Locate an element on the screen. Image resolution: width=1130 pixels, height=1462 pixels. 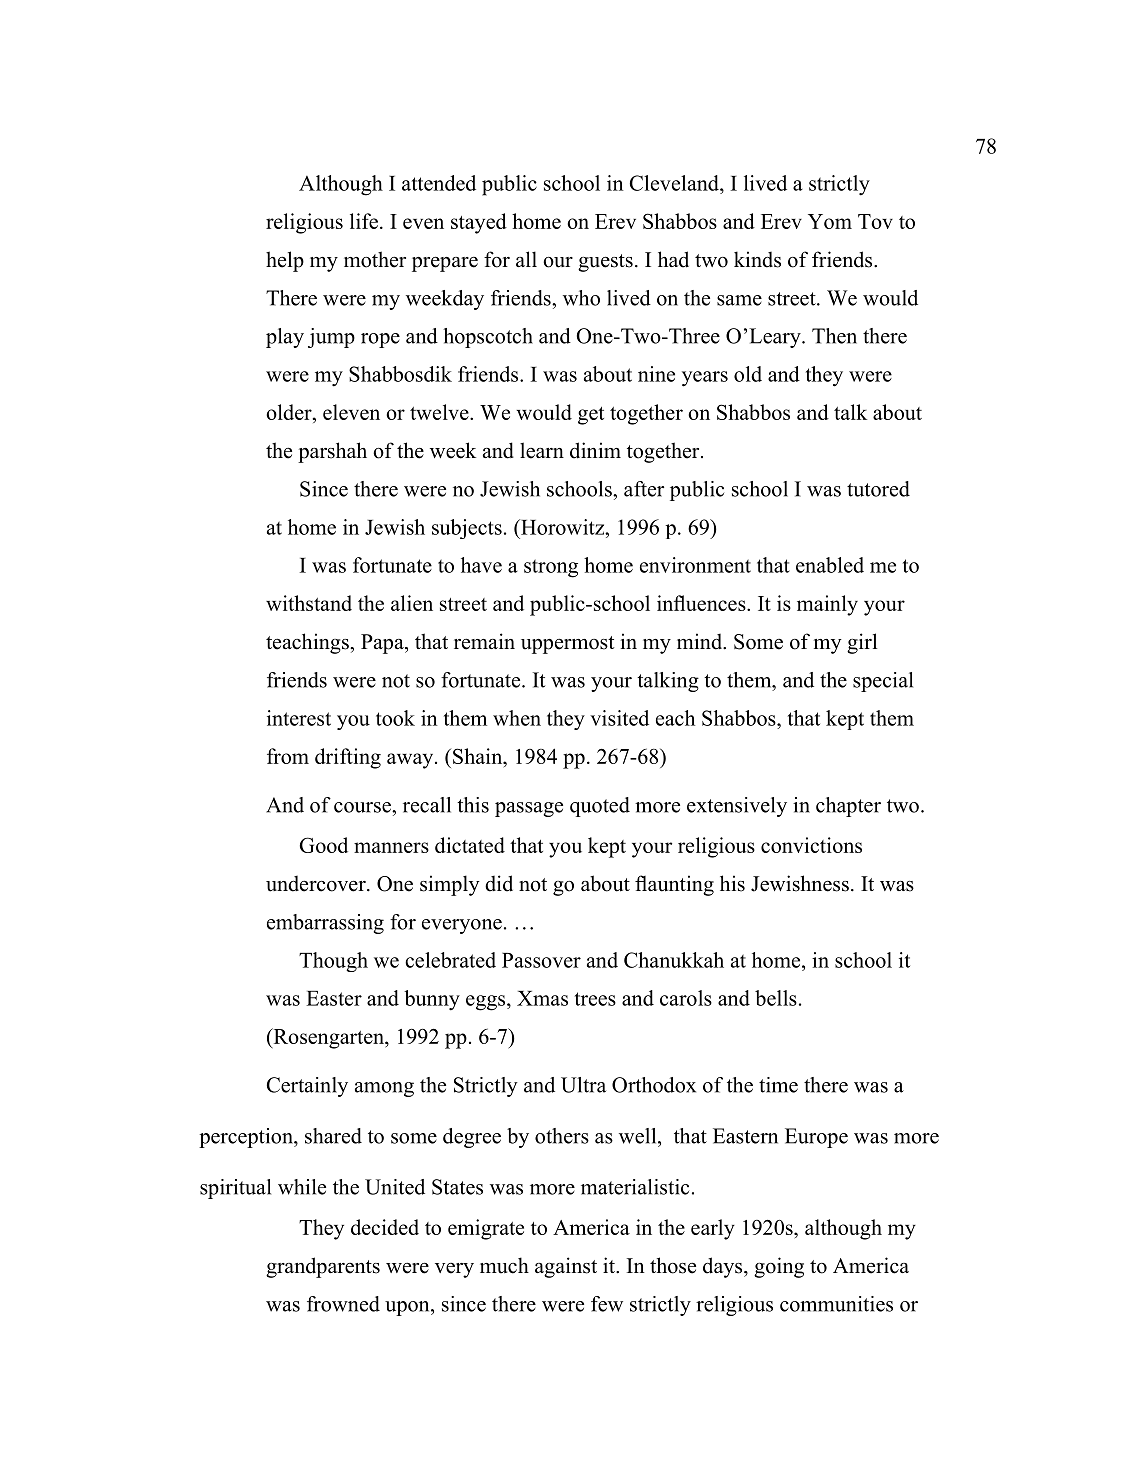
strong is located at coordinates (551, 568).
